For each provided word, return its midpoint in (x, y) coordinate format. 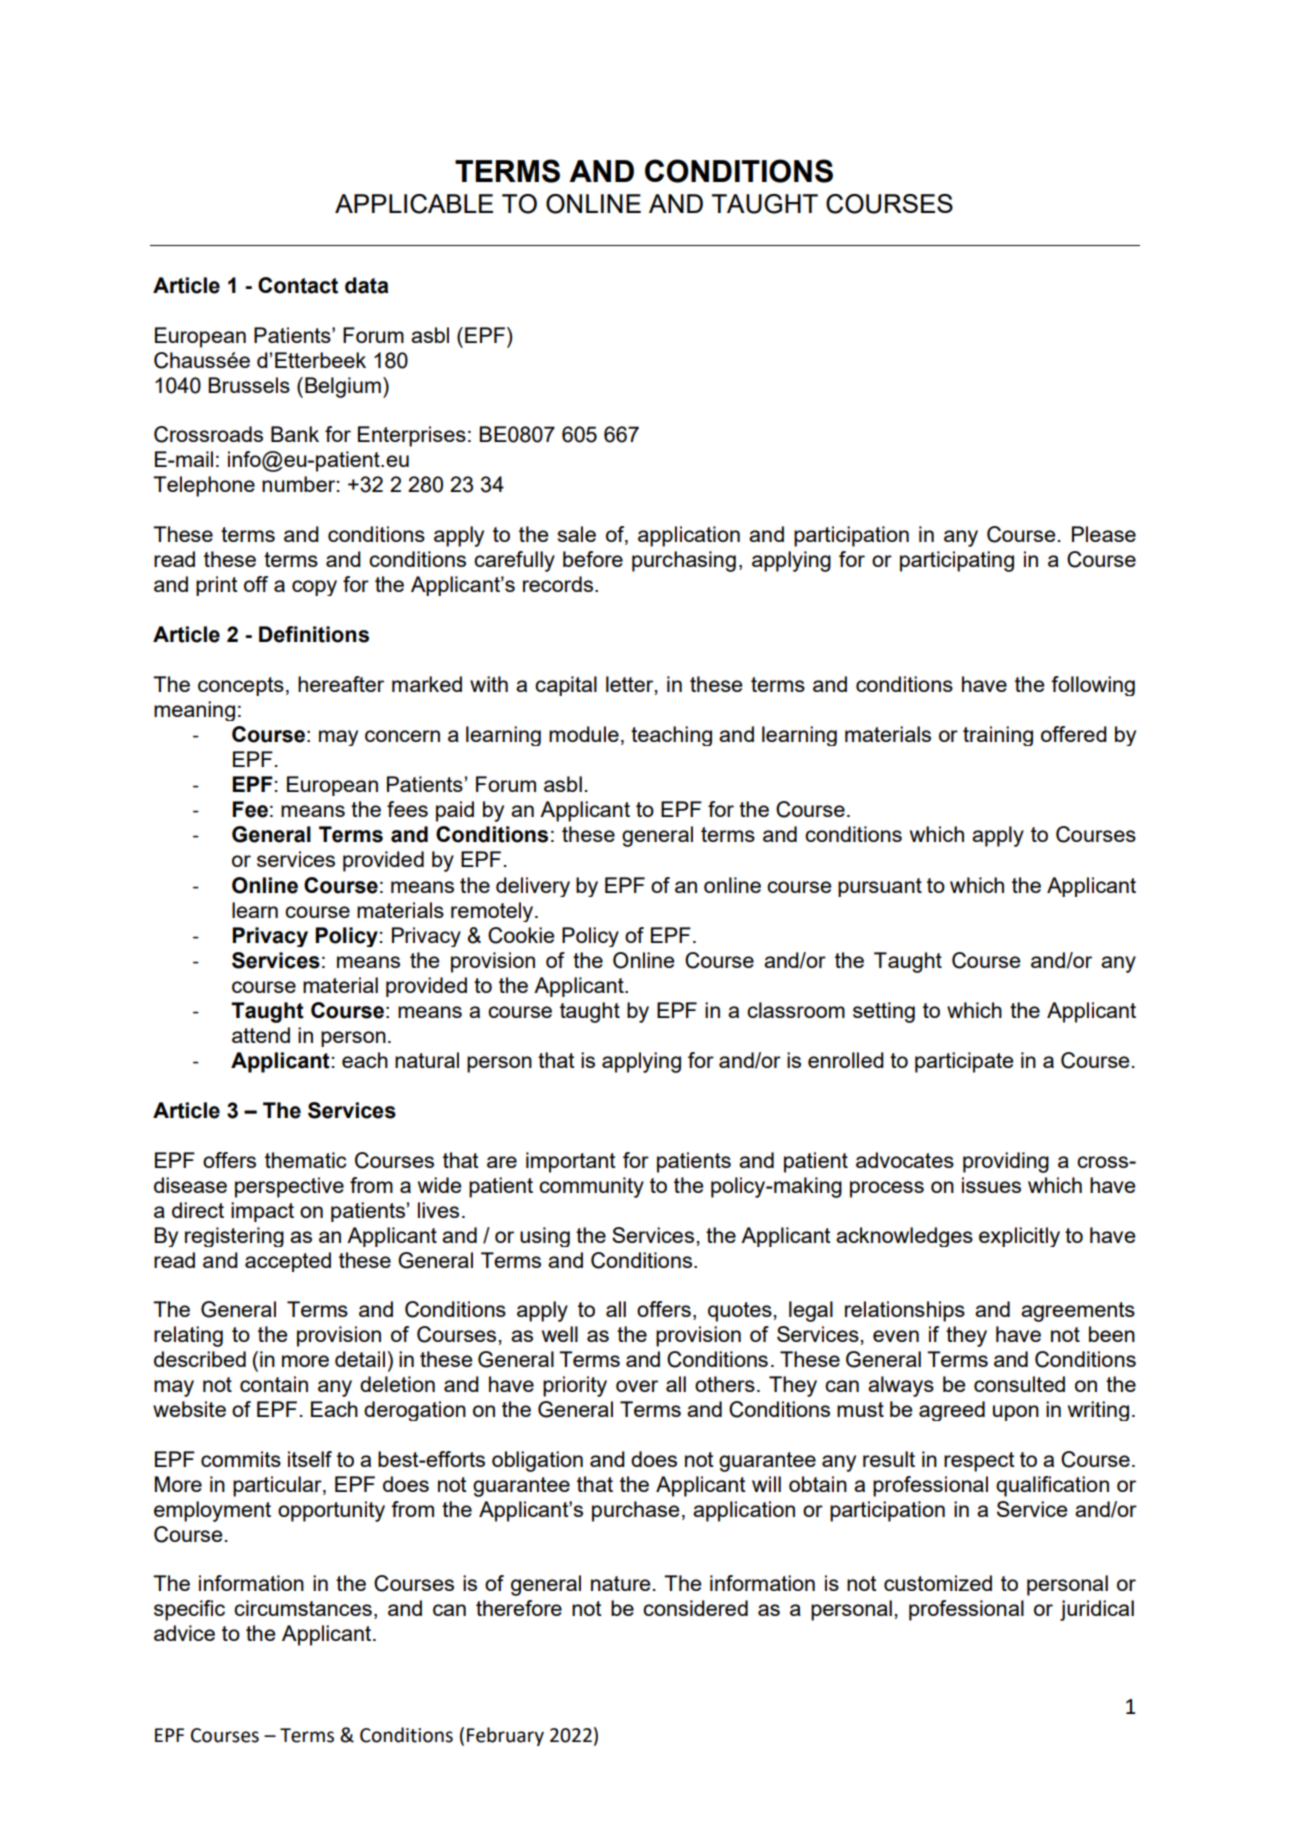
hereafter (341, 684)
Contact (298, 285)
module (584, 734)
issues (991, 1185)
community (591, 1187)
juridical (1097, 1610)
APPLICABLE (414, 204)
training (998, 736)
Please (1104, 534)
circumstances (303, 1608)
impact (262, 1212)
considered (695, 1608)
